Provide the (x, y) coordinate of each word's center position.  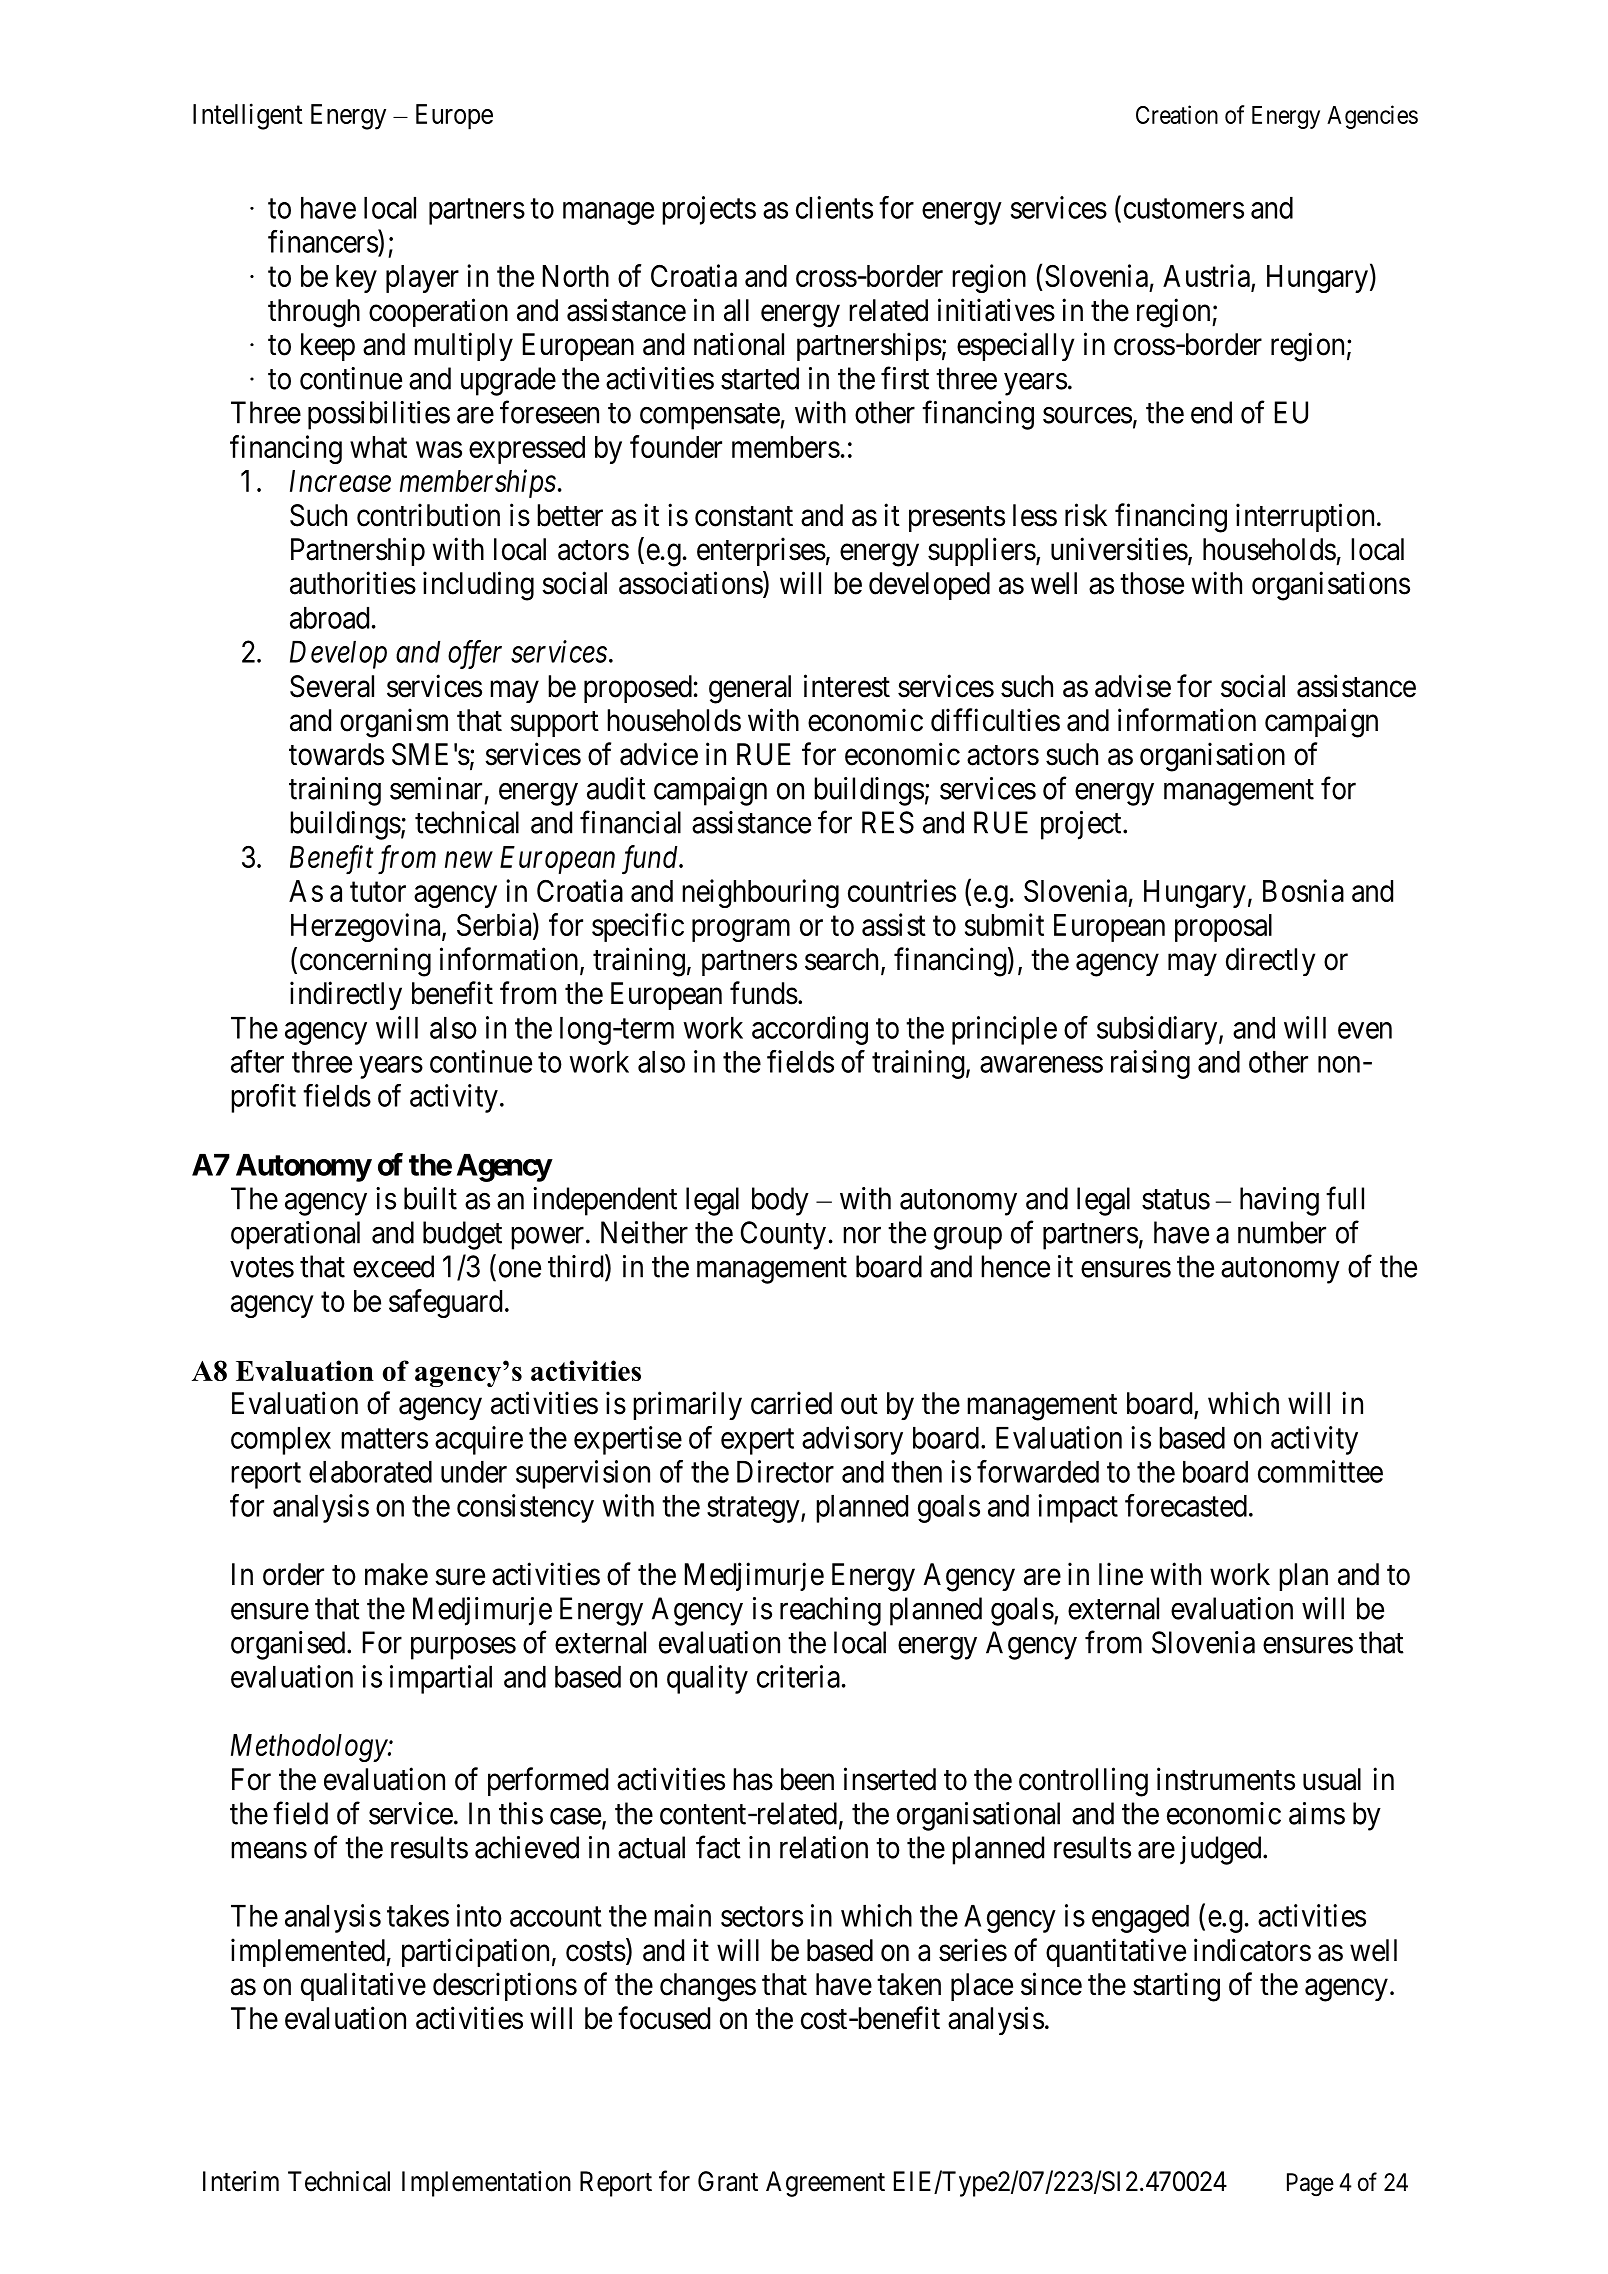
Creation (1177, 114)
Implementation (486, 2184)
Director (785, 1471)
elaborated (370, 1472)
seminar (436, 788)
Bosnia (1303, 890)
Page (1310, 2185)
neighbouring (760, 893)
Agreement (825, 2184)
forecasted (1186, 1505)
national (739, 344)
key (356, 279)
